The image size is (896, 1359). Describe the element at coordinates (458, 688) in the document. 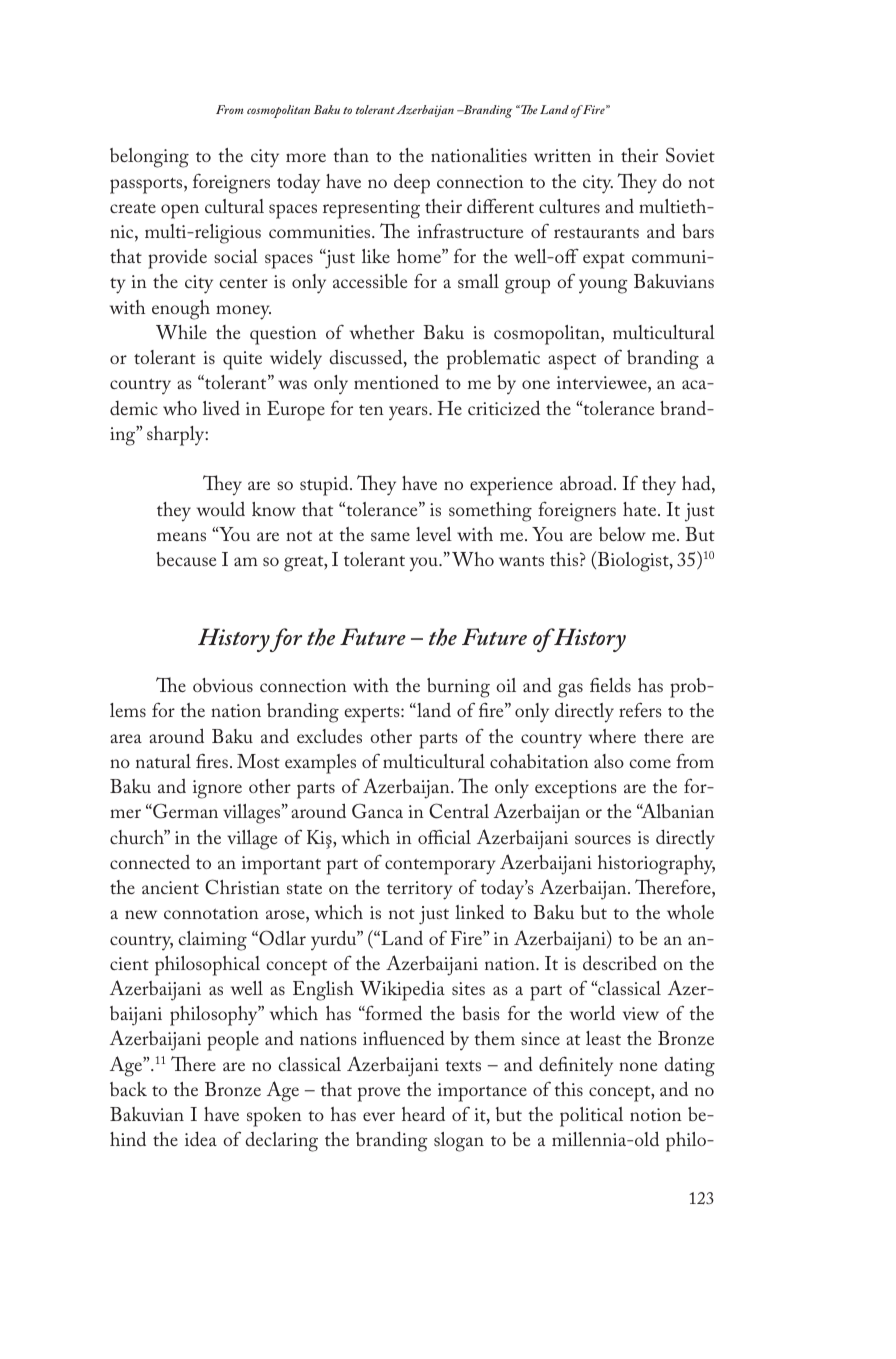

I see `burning` at that location.
